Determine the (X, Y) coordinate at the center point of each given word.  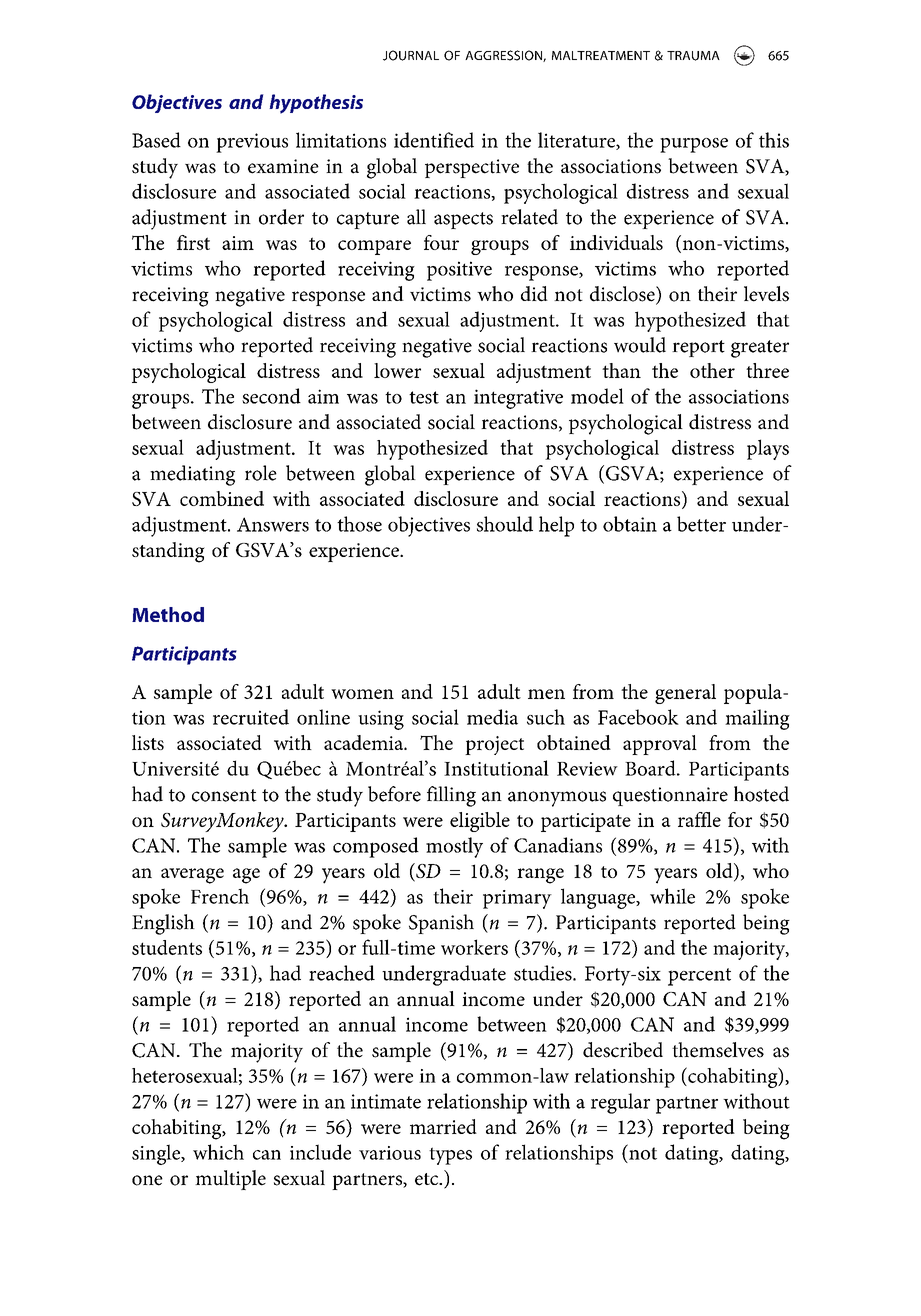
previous (252, 143)
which (218, 1152)
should (505, 524)
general (685, 694)
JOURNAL (411, 55)
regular (620, 1103)
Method (168, 614)
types (450, 1156)
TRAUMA (693, 56)
